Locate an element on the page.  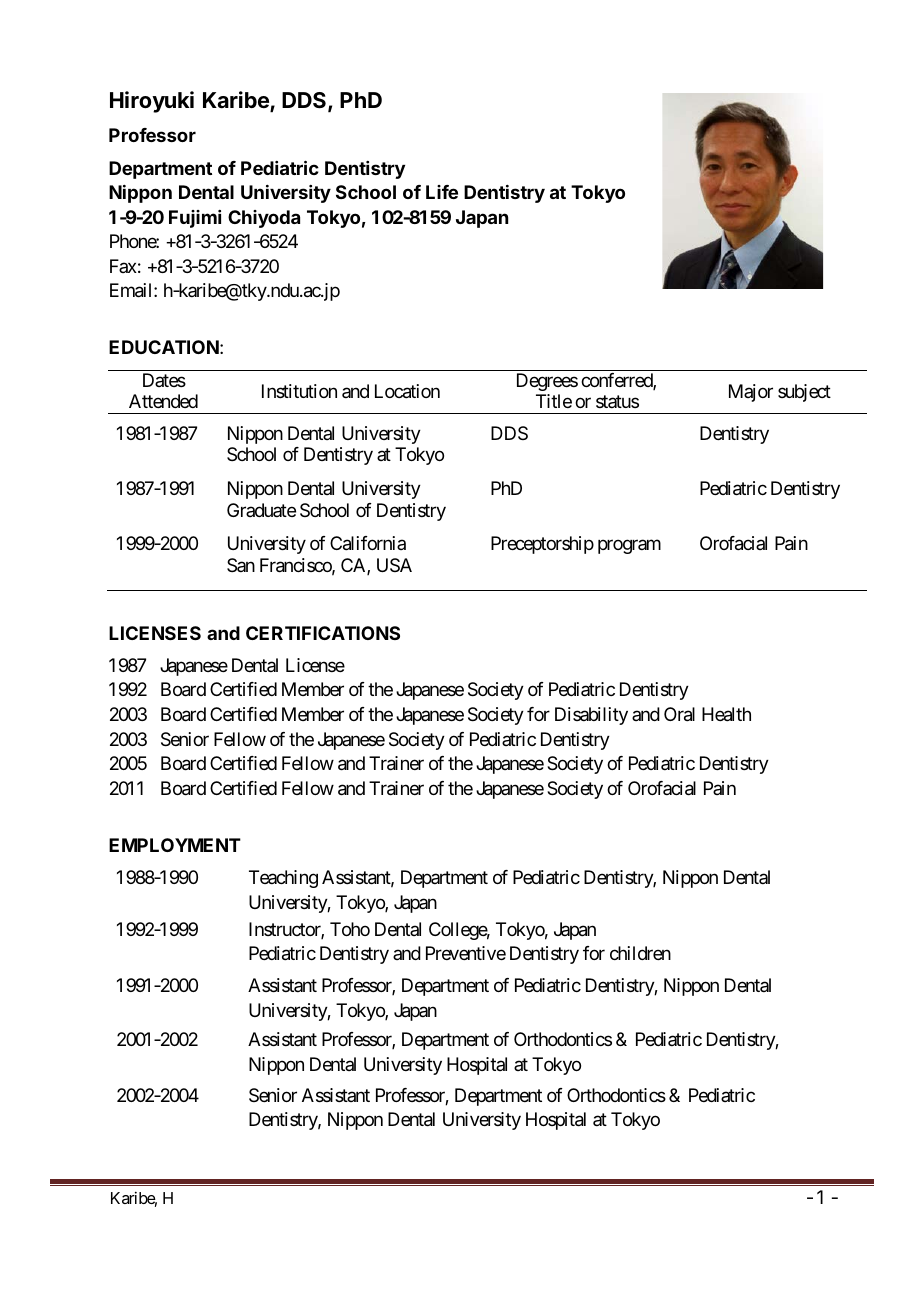
Major is located at coordinates (751, 393).
